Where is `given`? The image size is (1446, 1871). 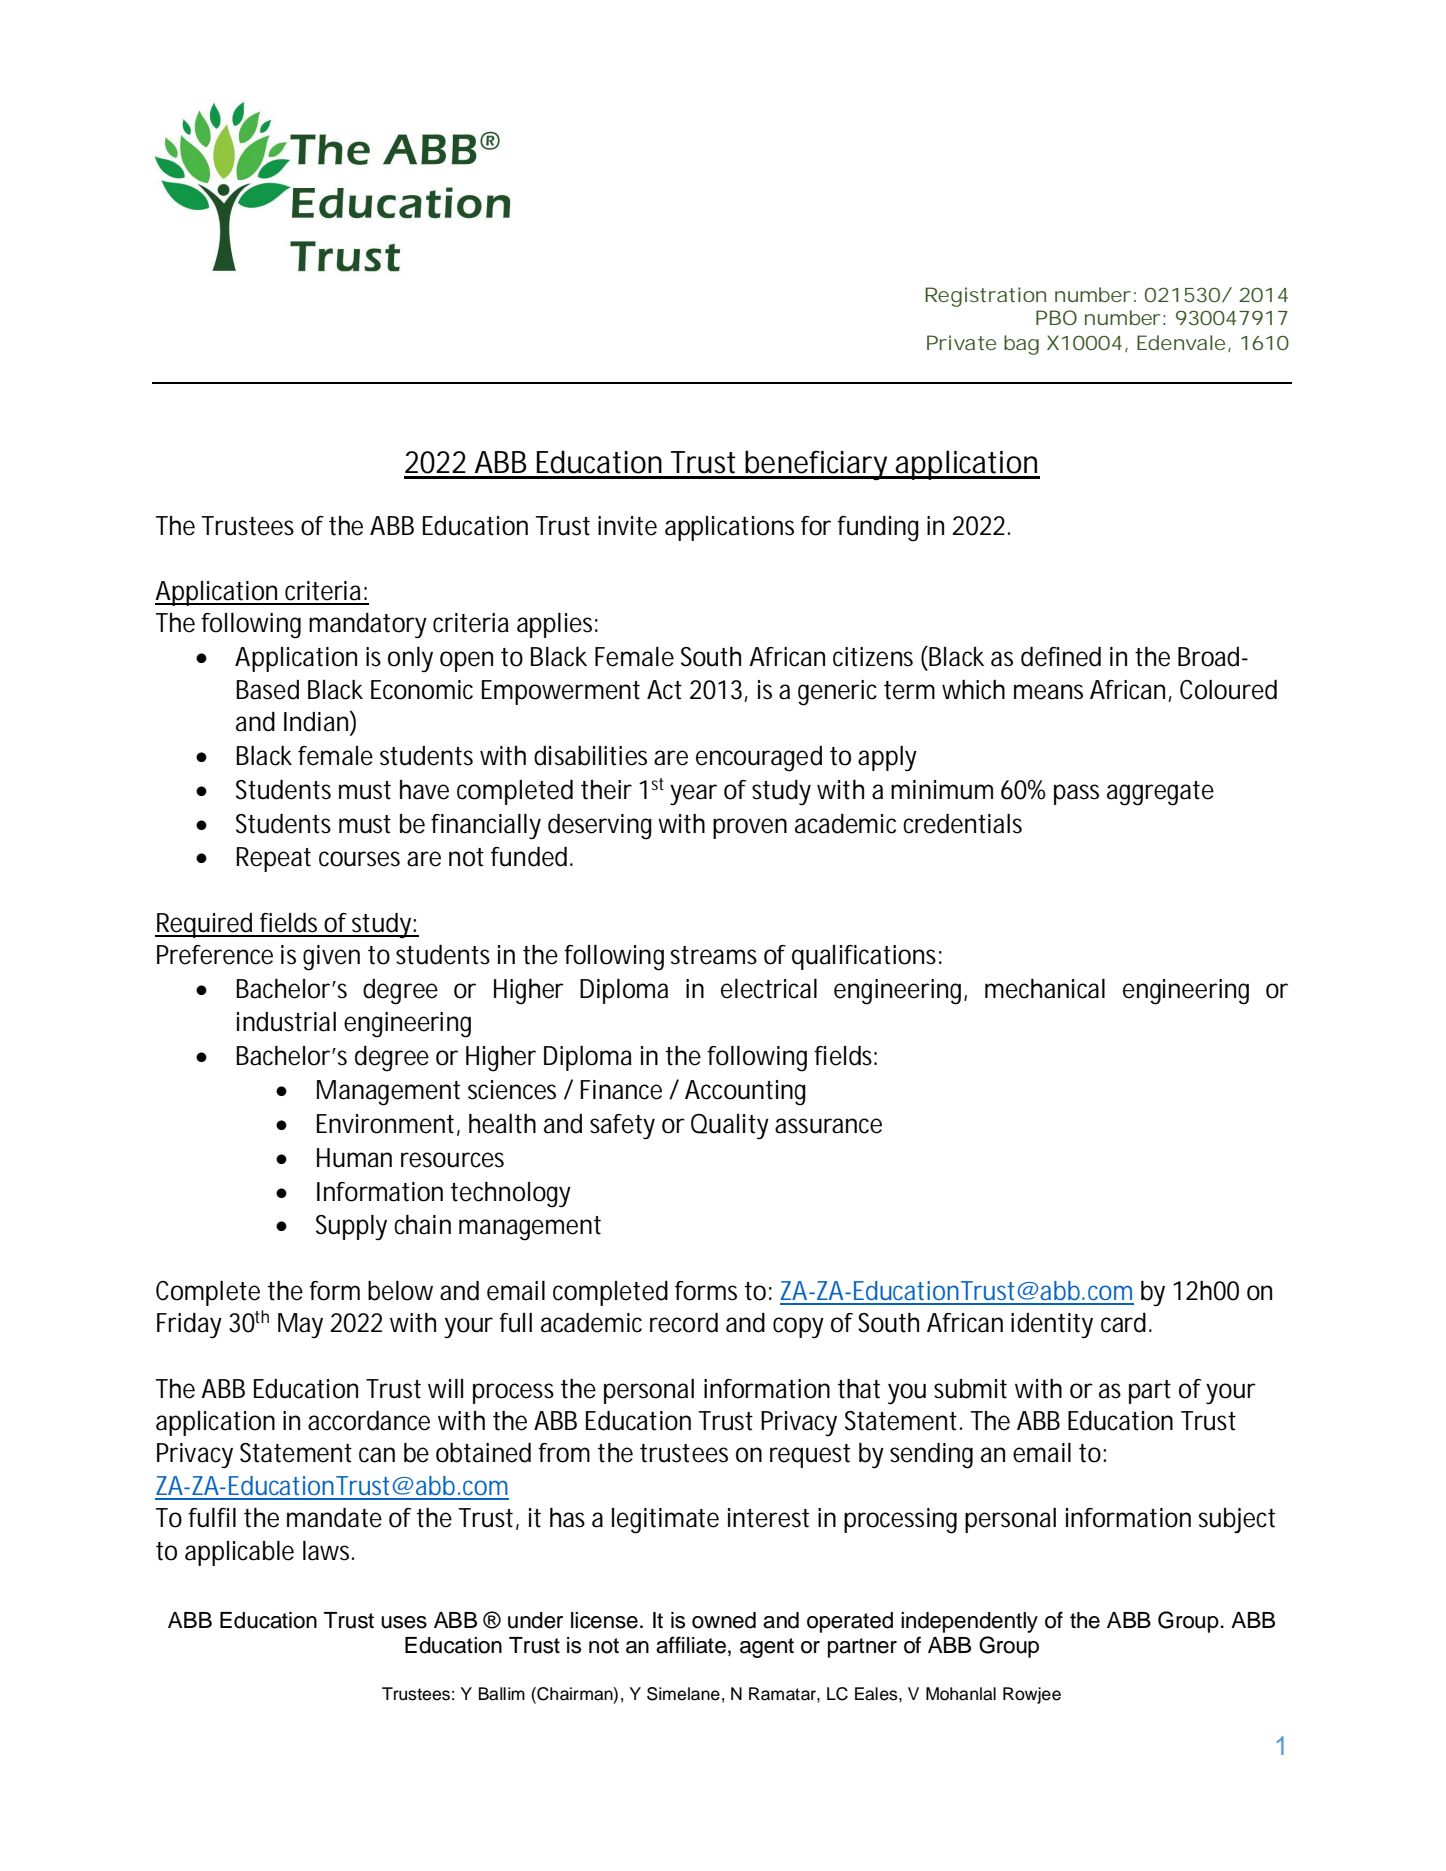
given is located at coordinates (331, 958).
